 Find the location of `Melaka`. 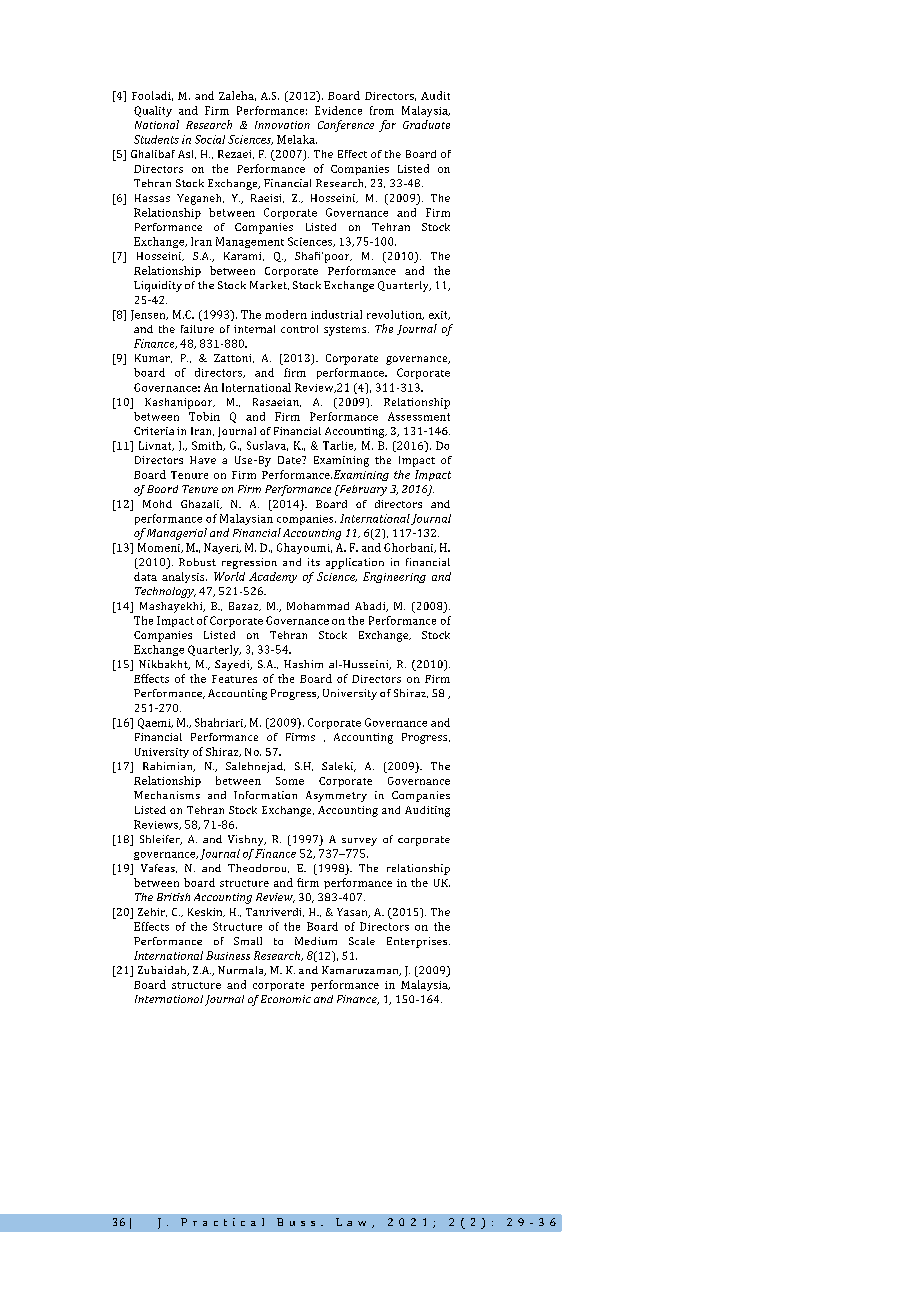

Melaka is located at coordinates (297, 139).
